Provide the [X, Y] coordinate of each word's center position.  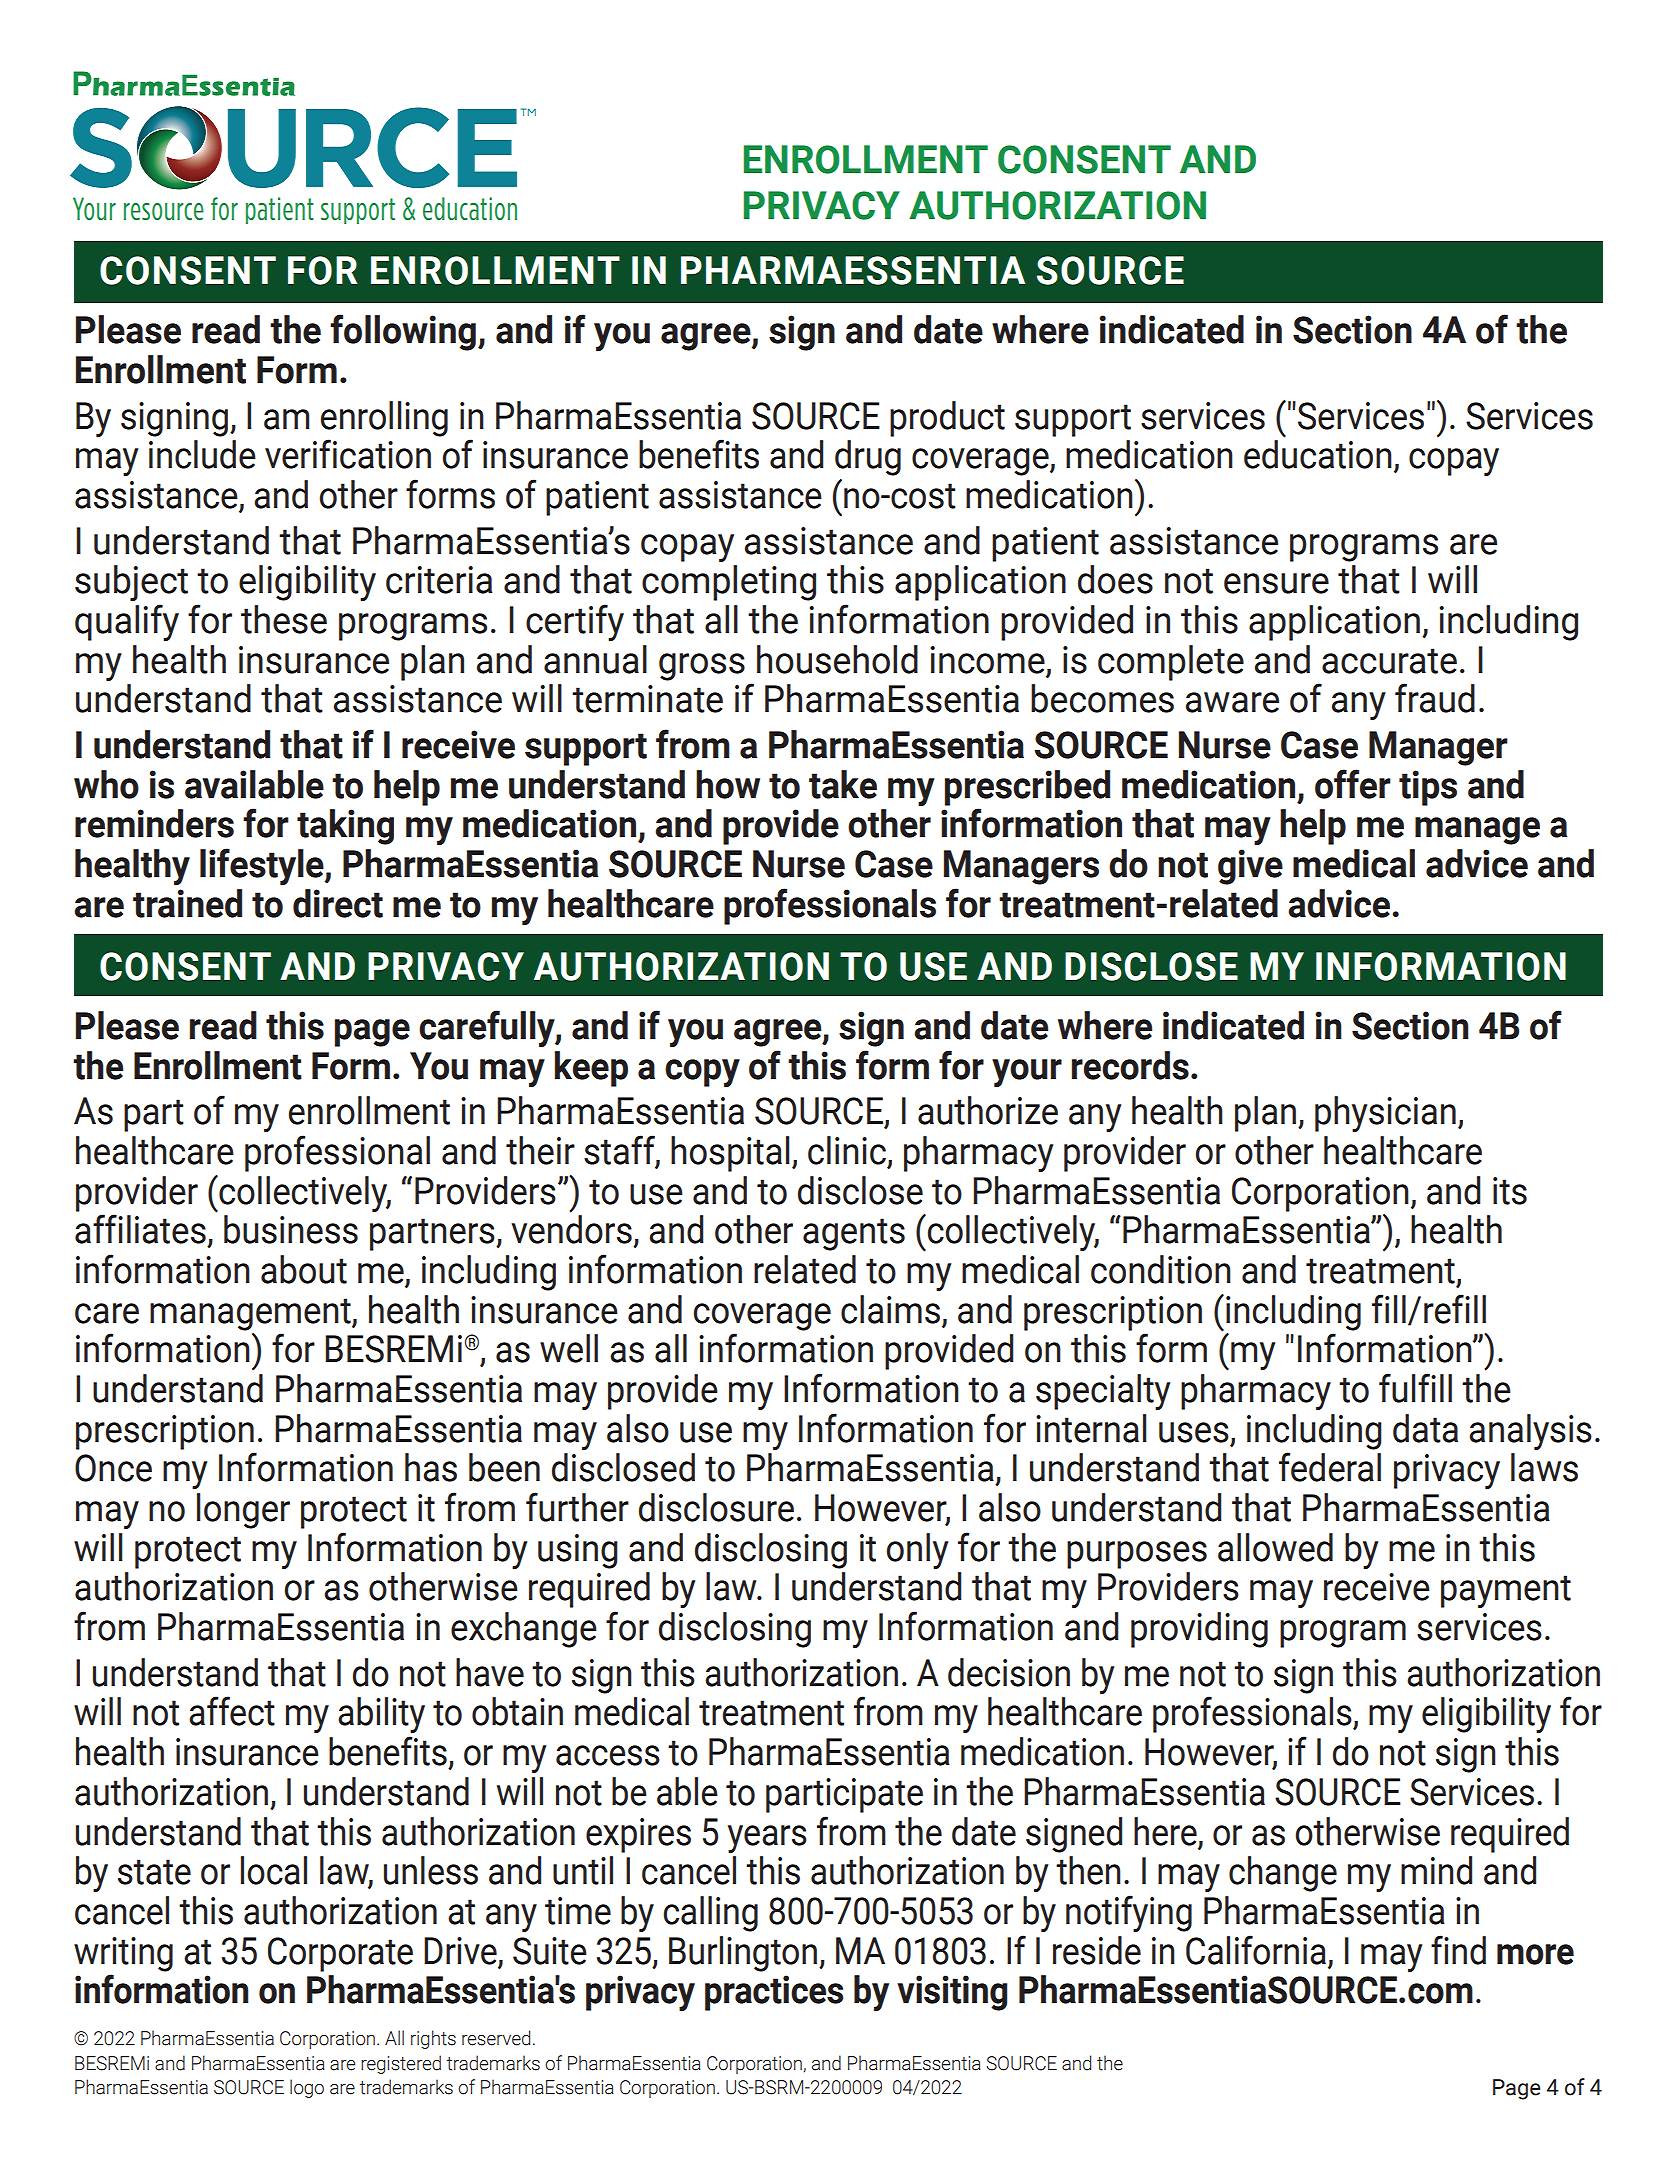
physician [1385, 1114]
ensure [1276, 583]
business [291, 1229]
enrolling [384, 419]
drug [868, 458]
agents [854, 1234]
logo [307, 2088]
